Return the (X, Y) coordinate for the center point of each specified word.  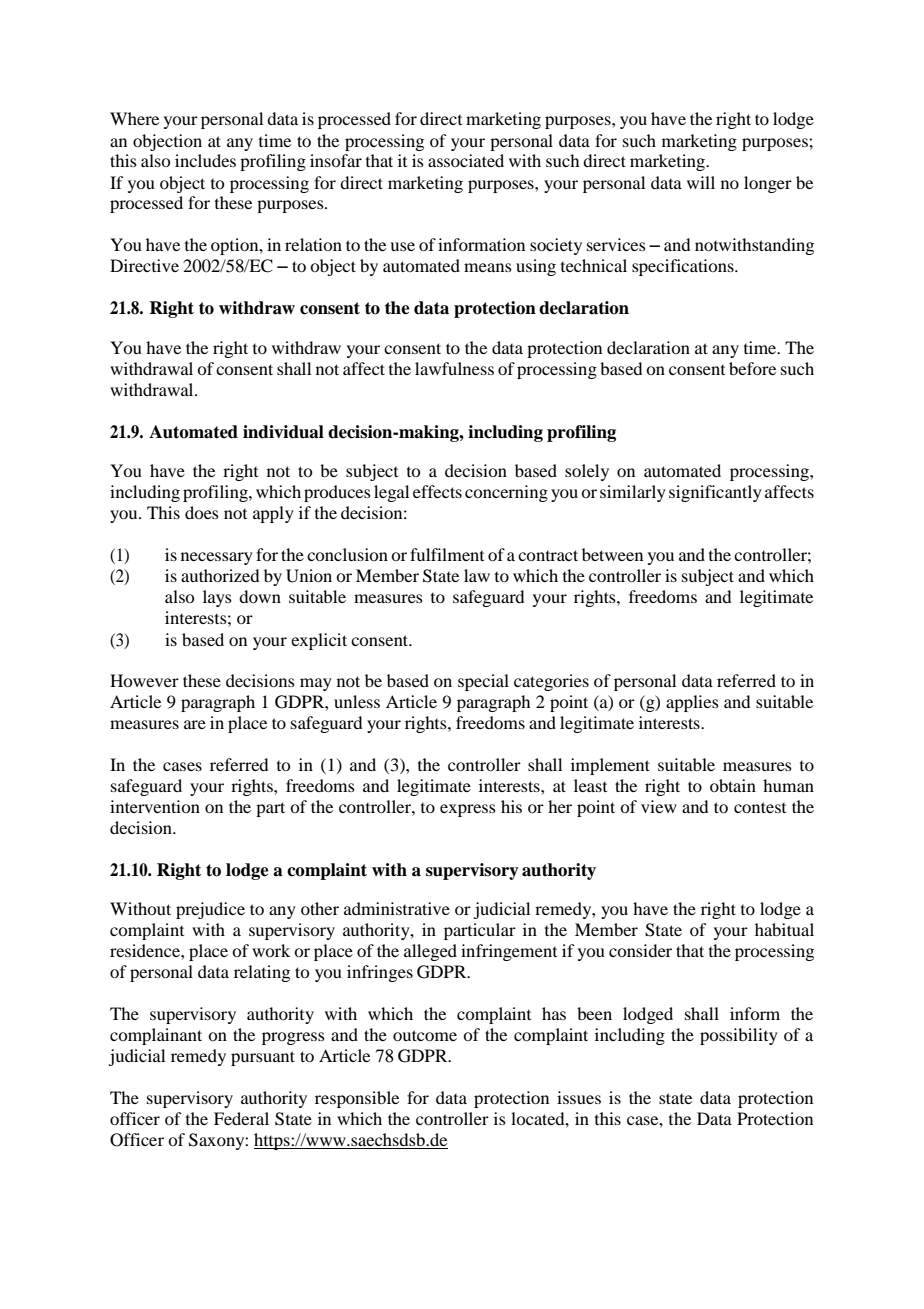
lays (217, 598)
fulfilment (447, 554)
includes (205, 160)
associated (466, 160)
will (701, 182)
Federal (241, 1118)
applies (692, 703)
